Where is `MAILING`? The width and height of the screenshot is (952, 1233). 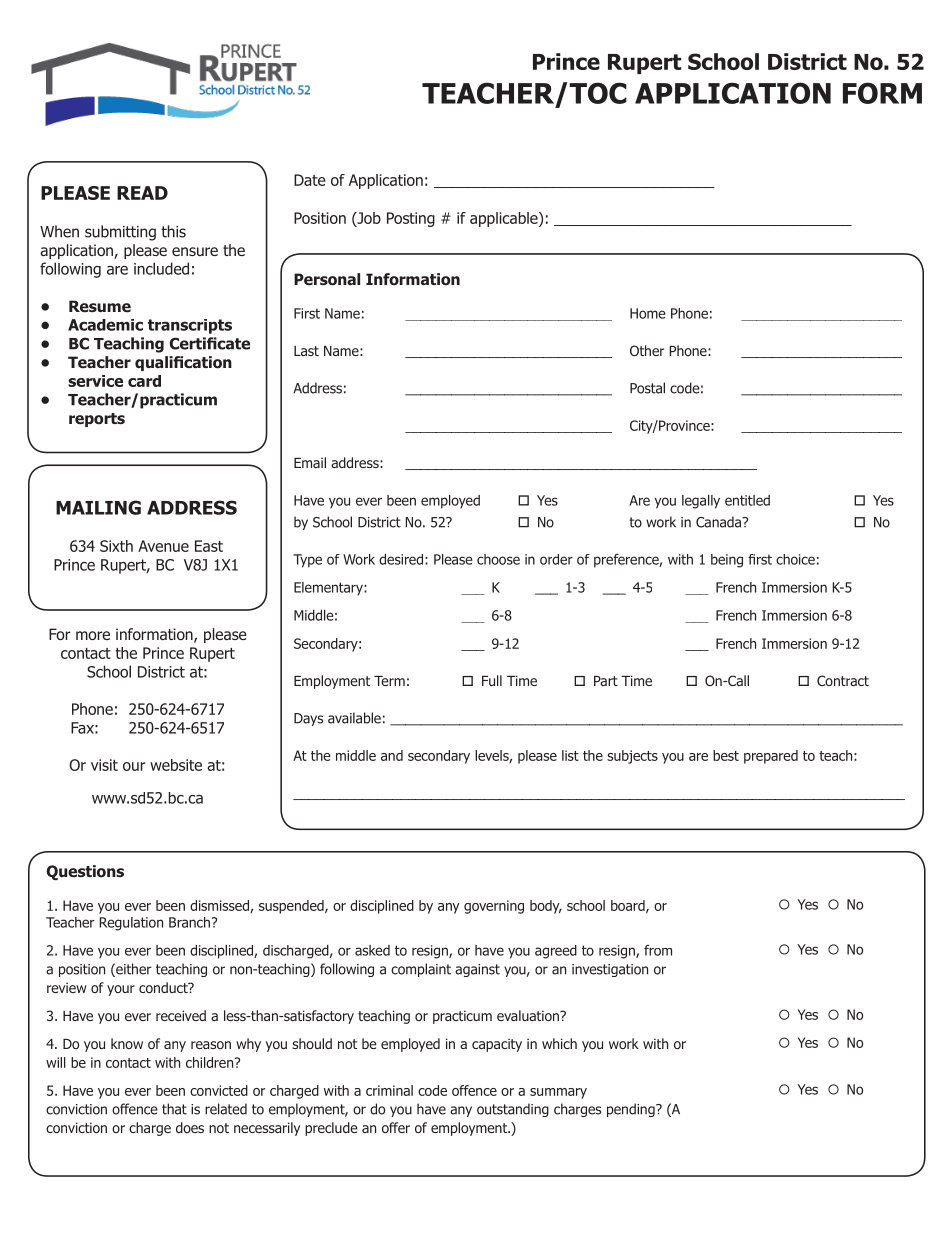
MAILING is located at coordinates (98, 507).
